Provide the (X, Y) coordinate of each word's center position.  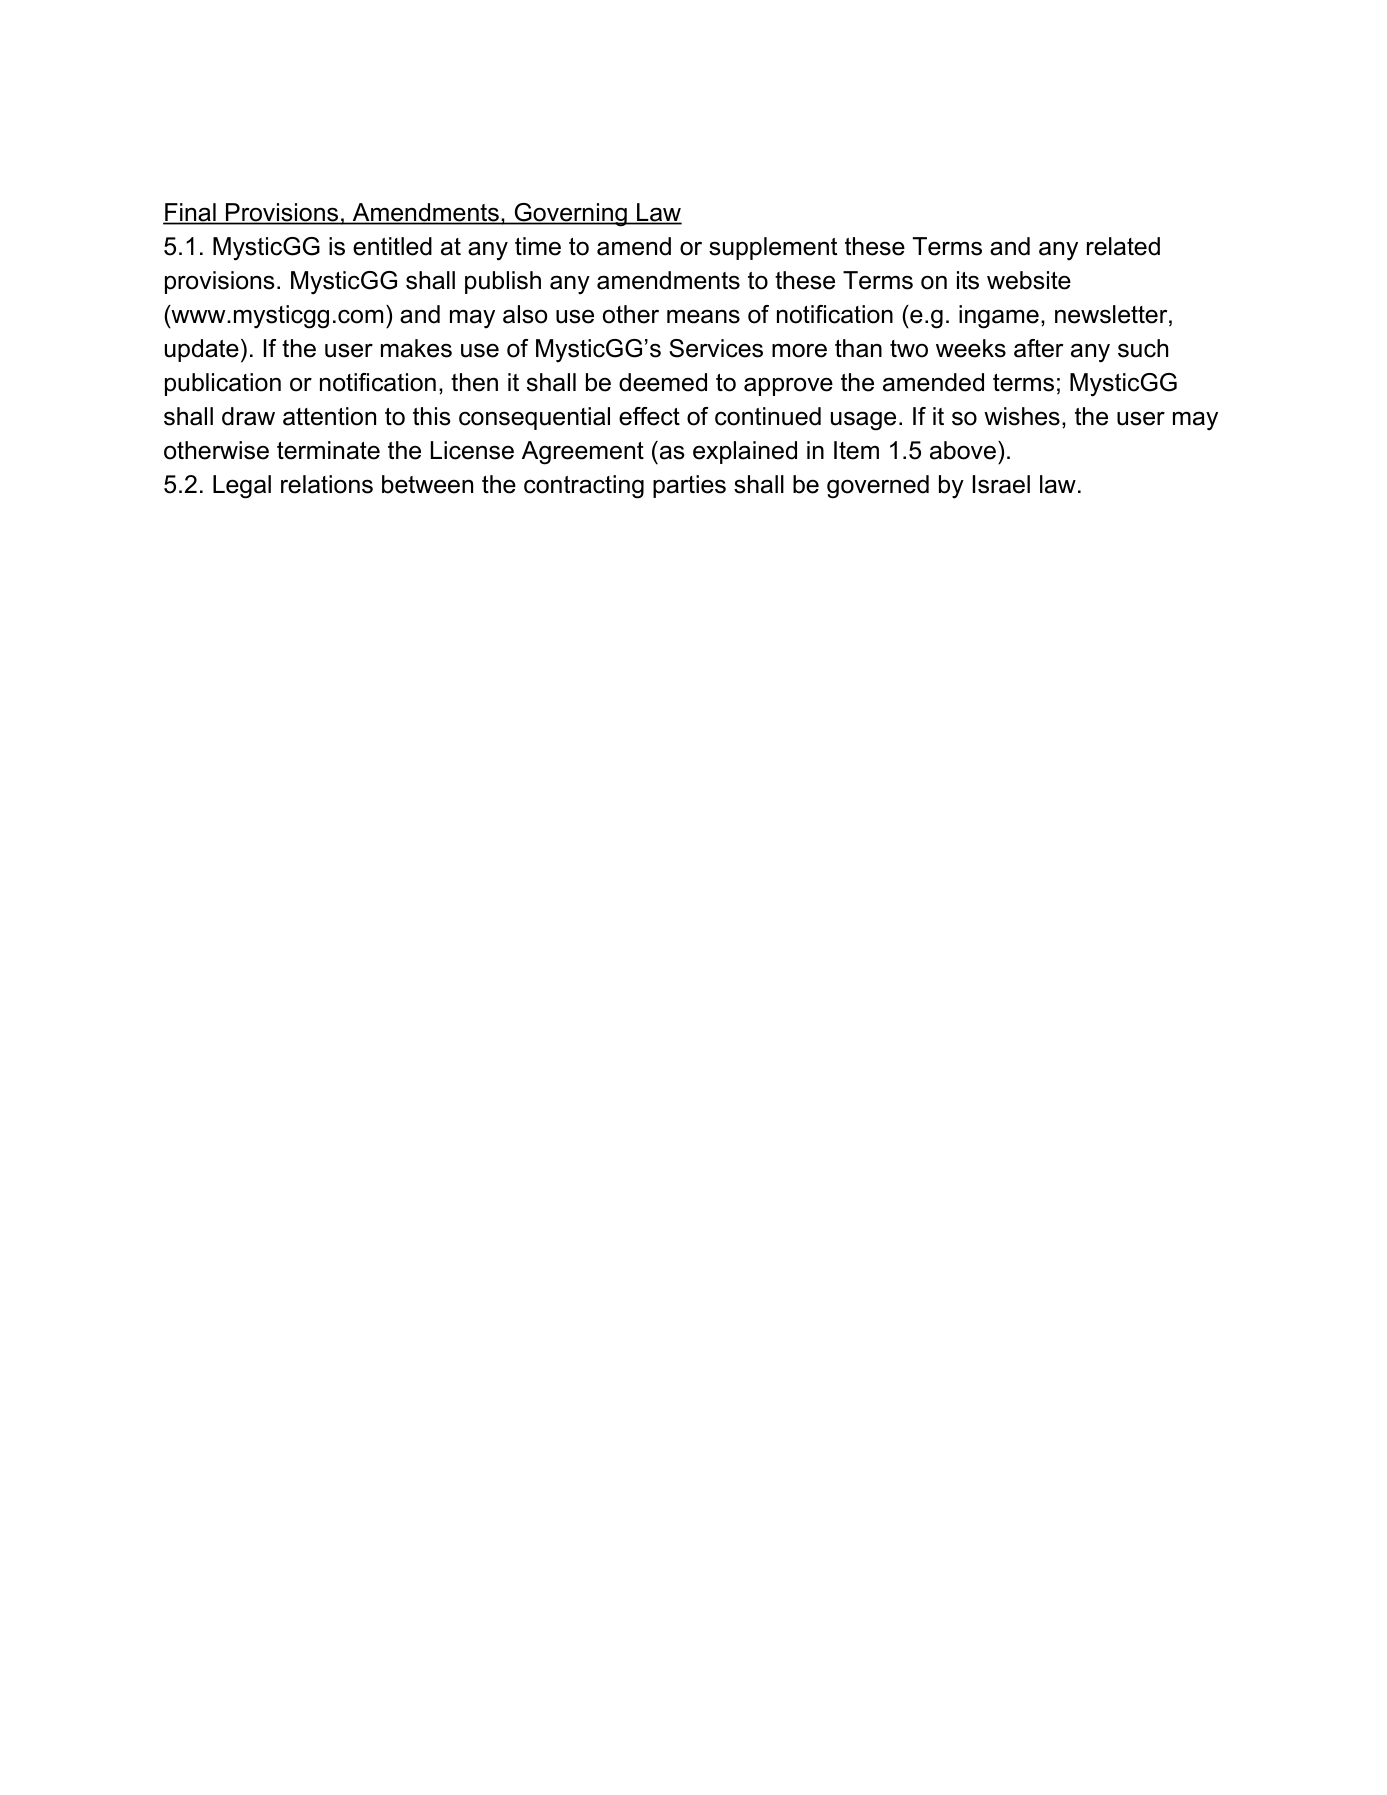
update (202, 350)
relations (327, 484)
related (1123, 246)
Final (190, 213)
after (1038, 348)
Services (716, 348)
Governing (570, 215)
